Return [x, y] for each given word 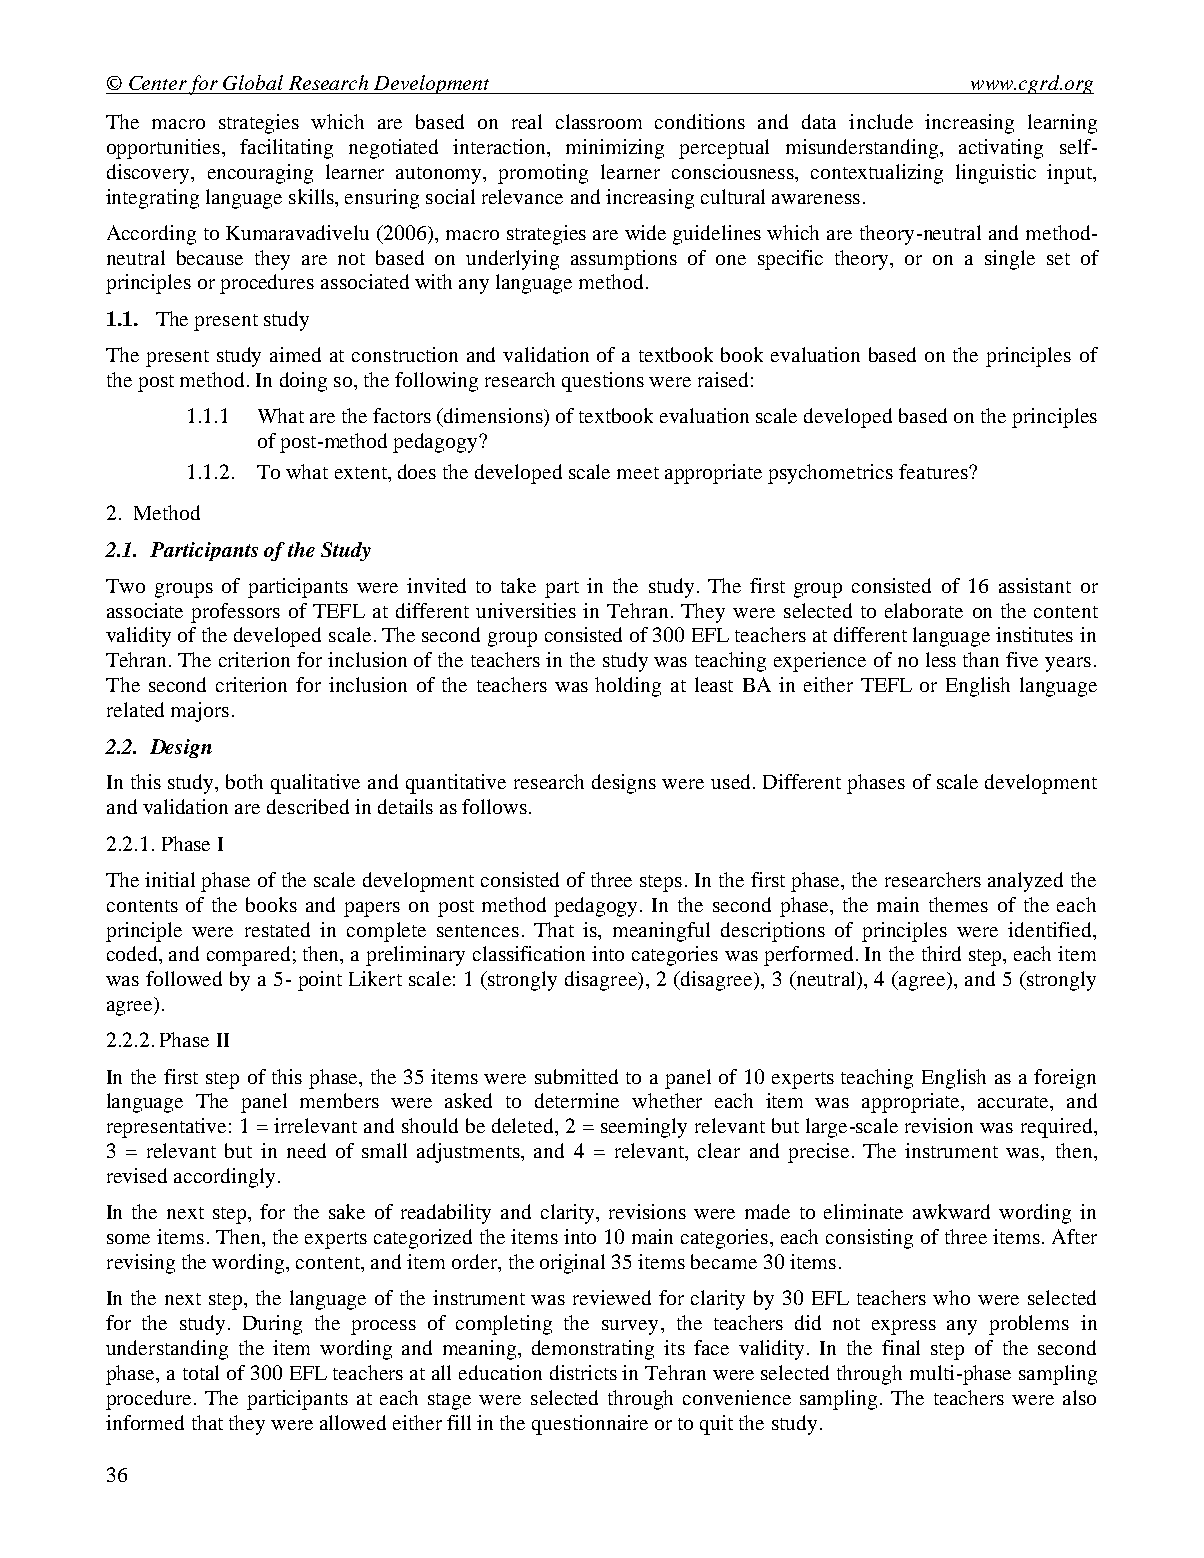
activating [1001, 149]
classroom [599, 121]
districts [583, 1372]
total [201, 1372]
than [981, 659]
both [244, 781]
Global [253, 82]
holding [628, 687]
